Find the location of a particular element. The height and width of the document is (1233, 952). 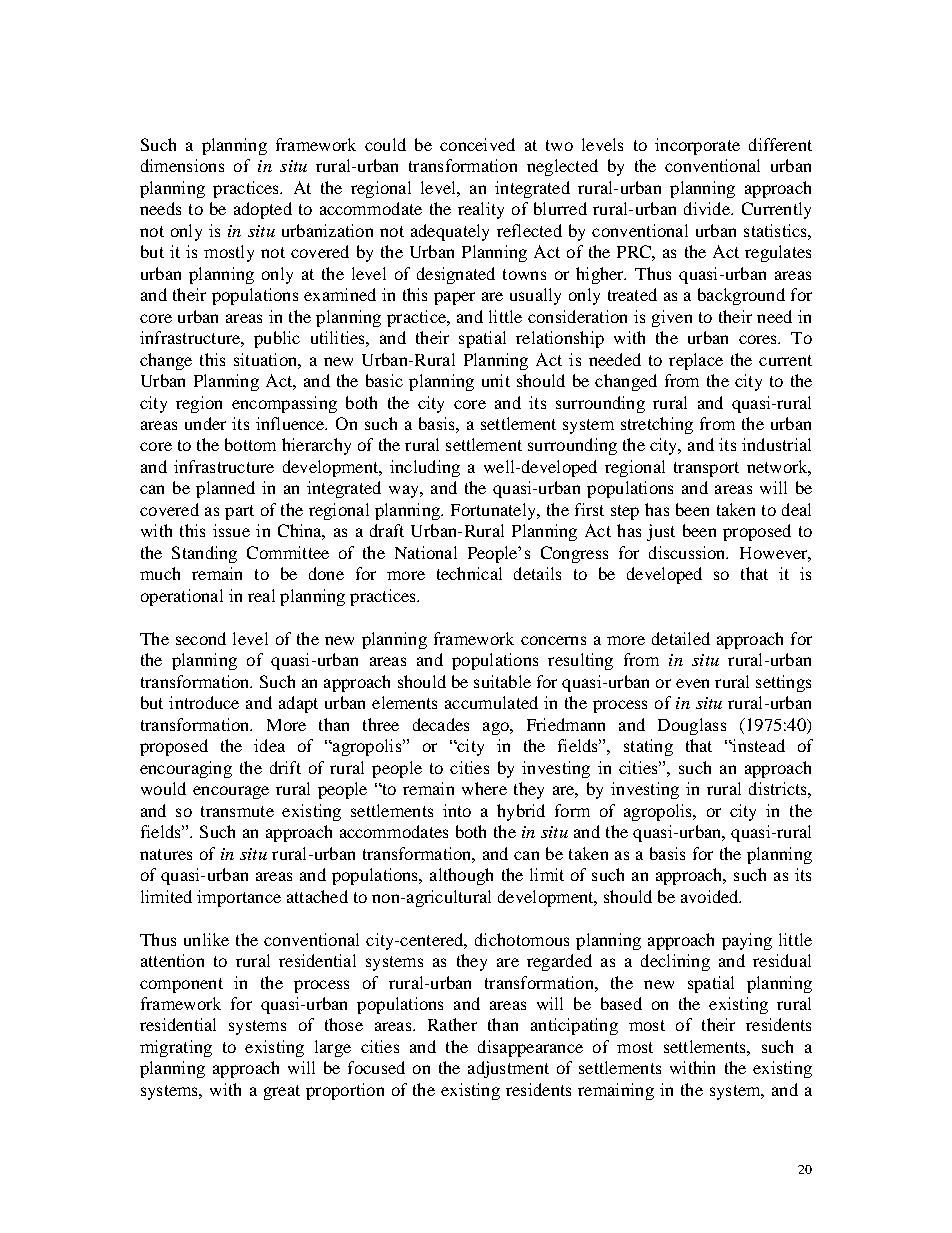

great is located at coordinates (282, 1092).
